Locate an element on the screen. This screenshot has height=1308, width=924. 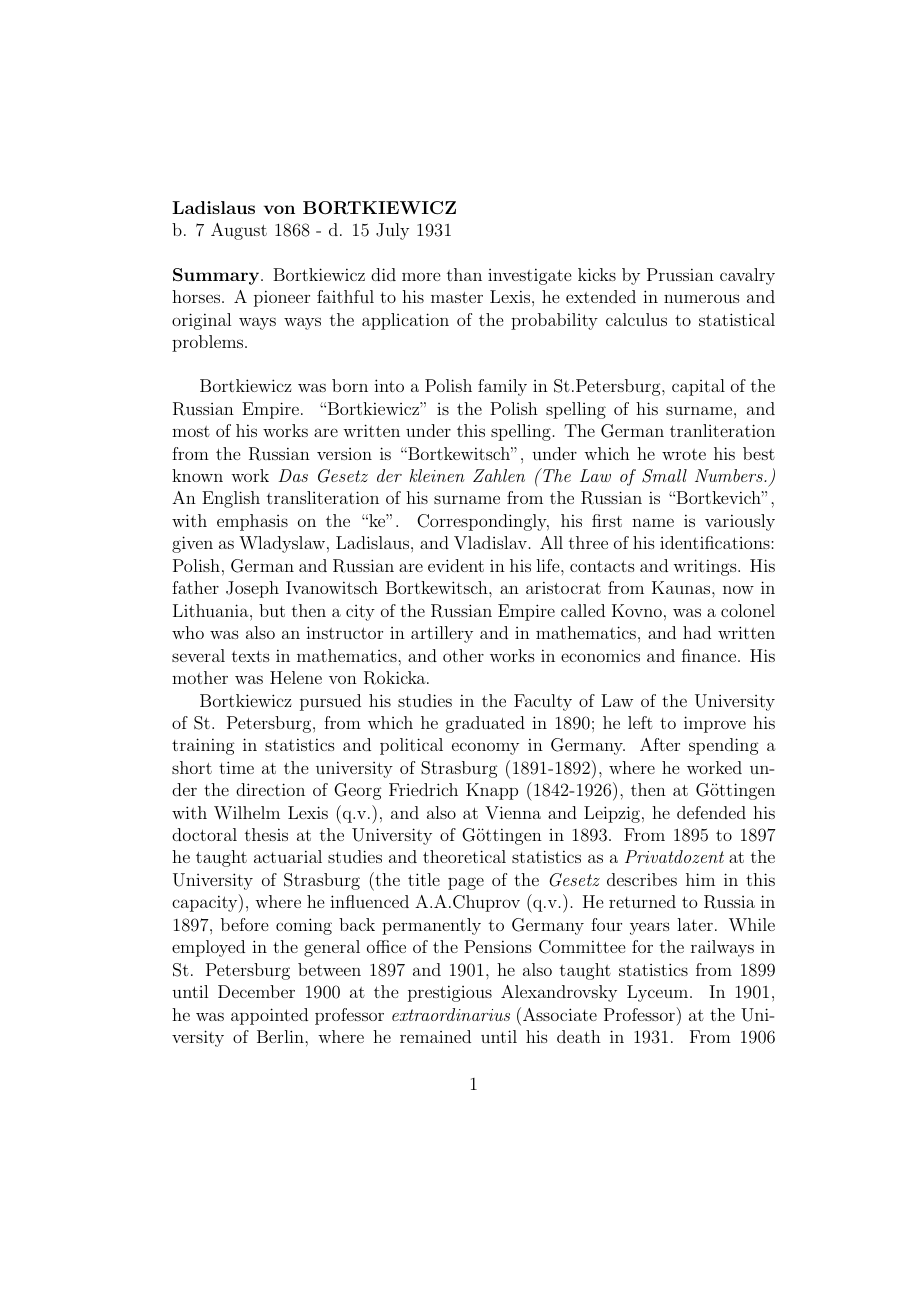
August is located at coordinates (239, 231).
